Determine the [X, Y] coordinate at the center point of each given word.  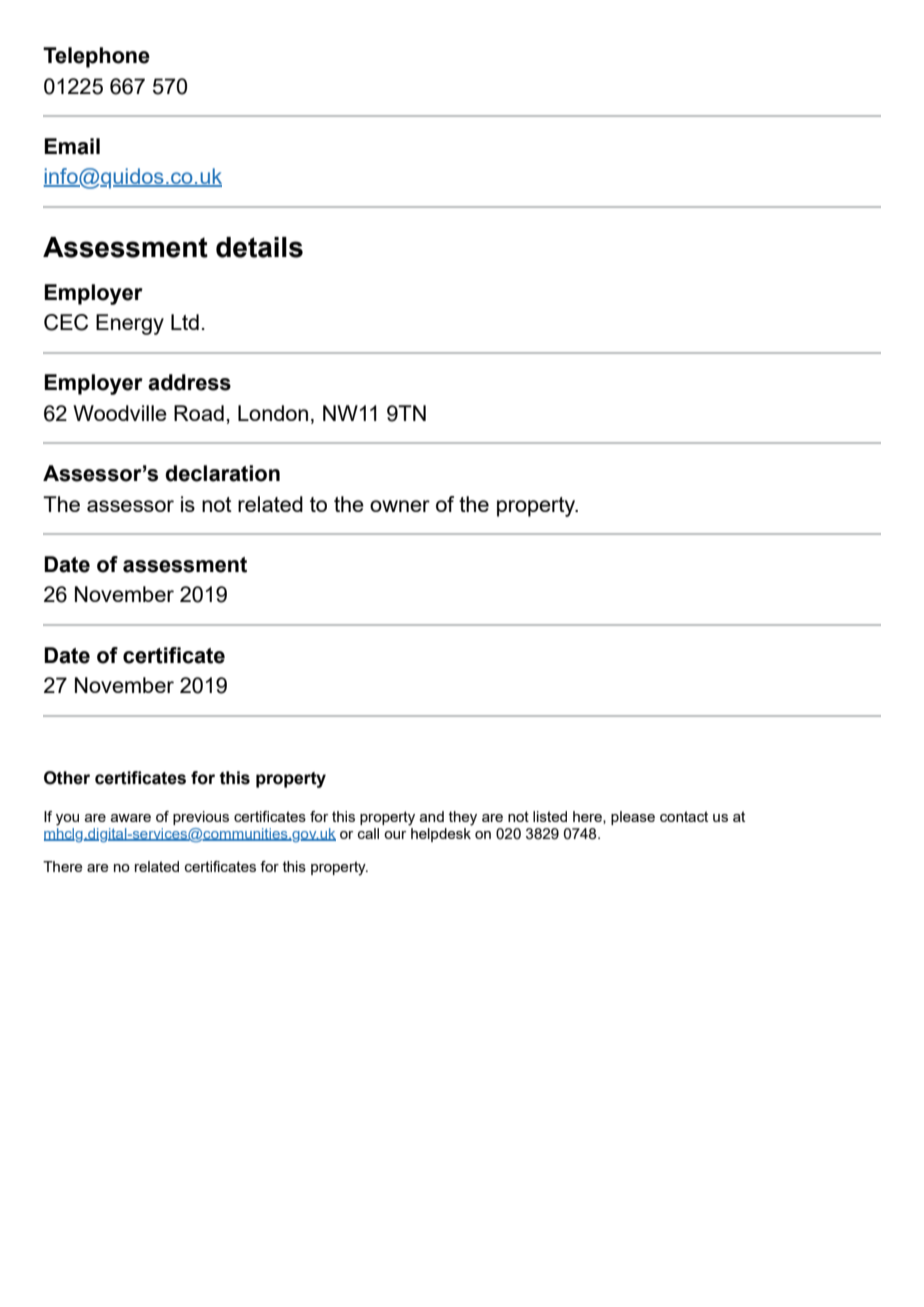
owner [400, 506]
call [368, 833]
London [273, 413]
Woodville [120, 413]
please [633, 818]
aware [131, 818]
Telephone [96, 57]
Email [72, 146]
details [259, 247]
